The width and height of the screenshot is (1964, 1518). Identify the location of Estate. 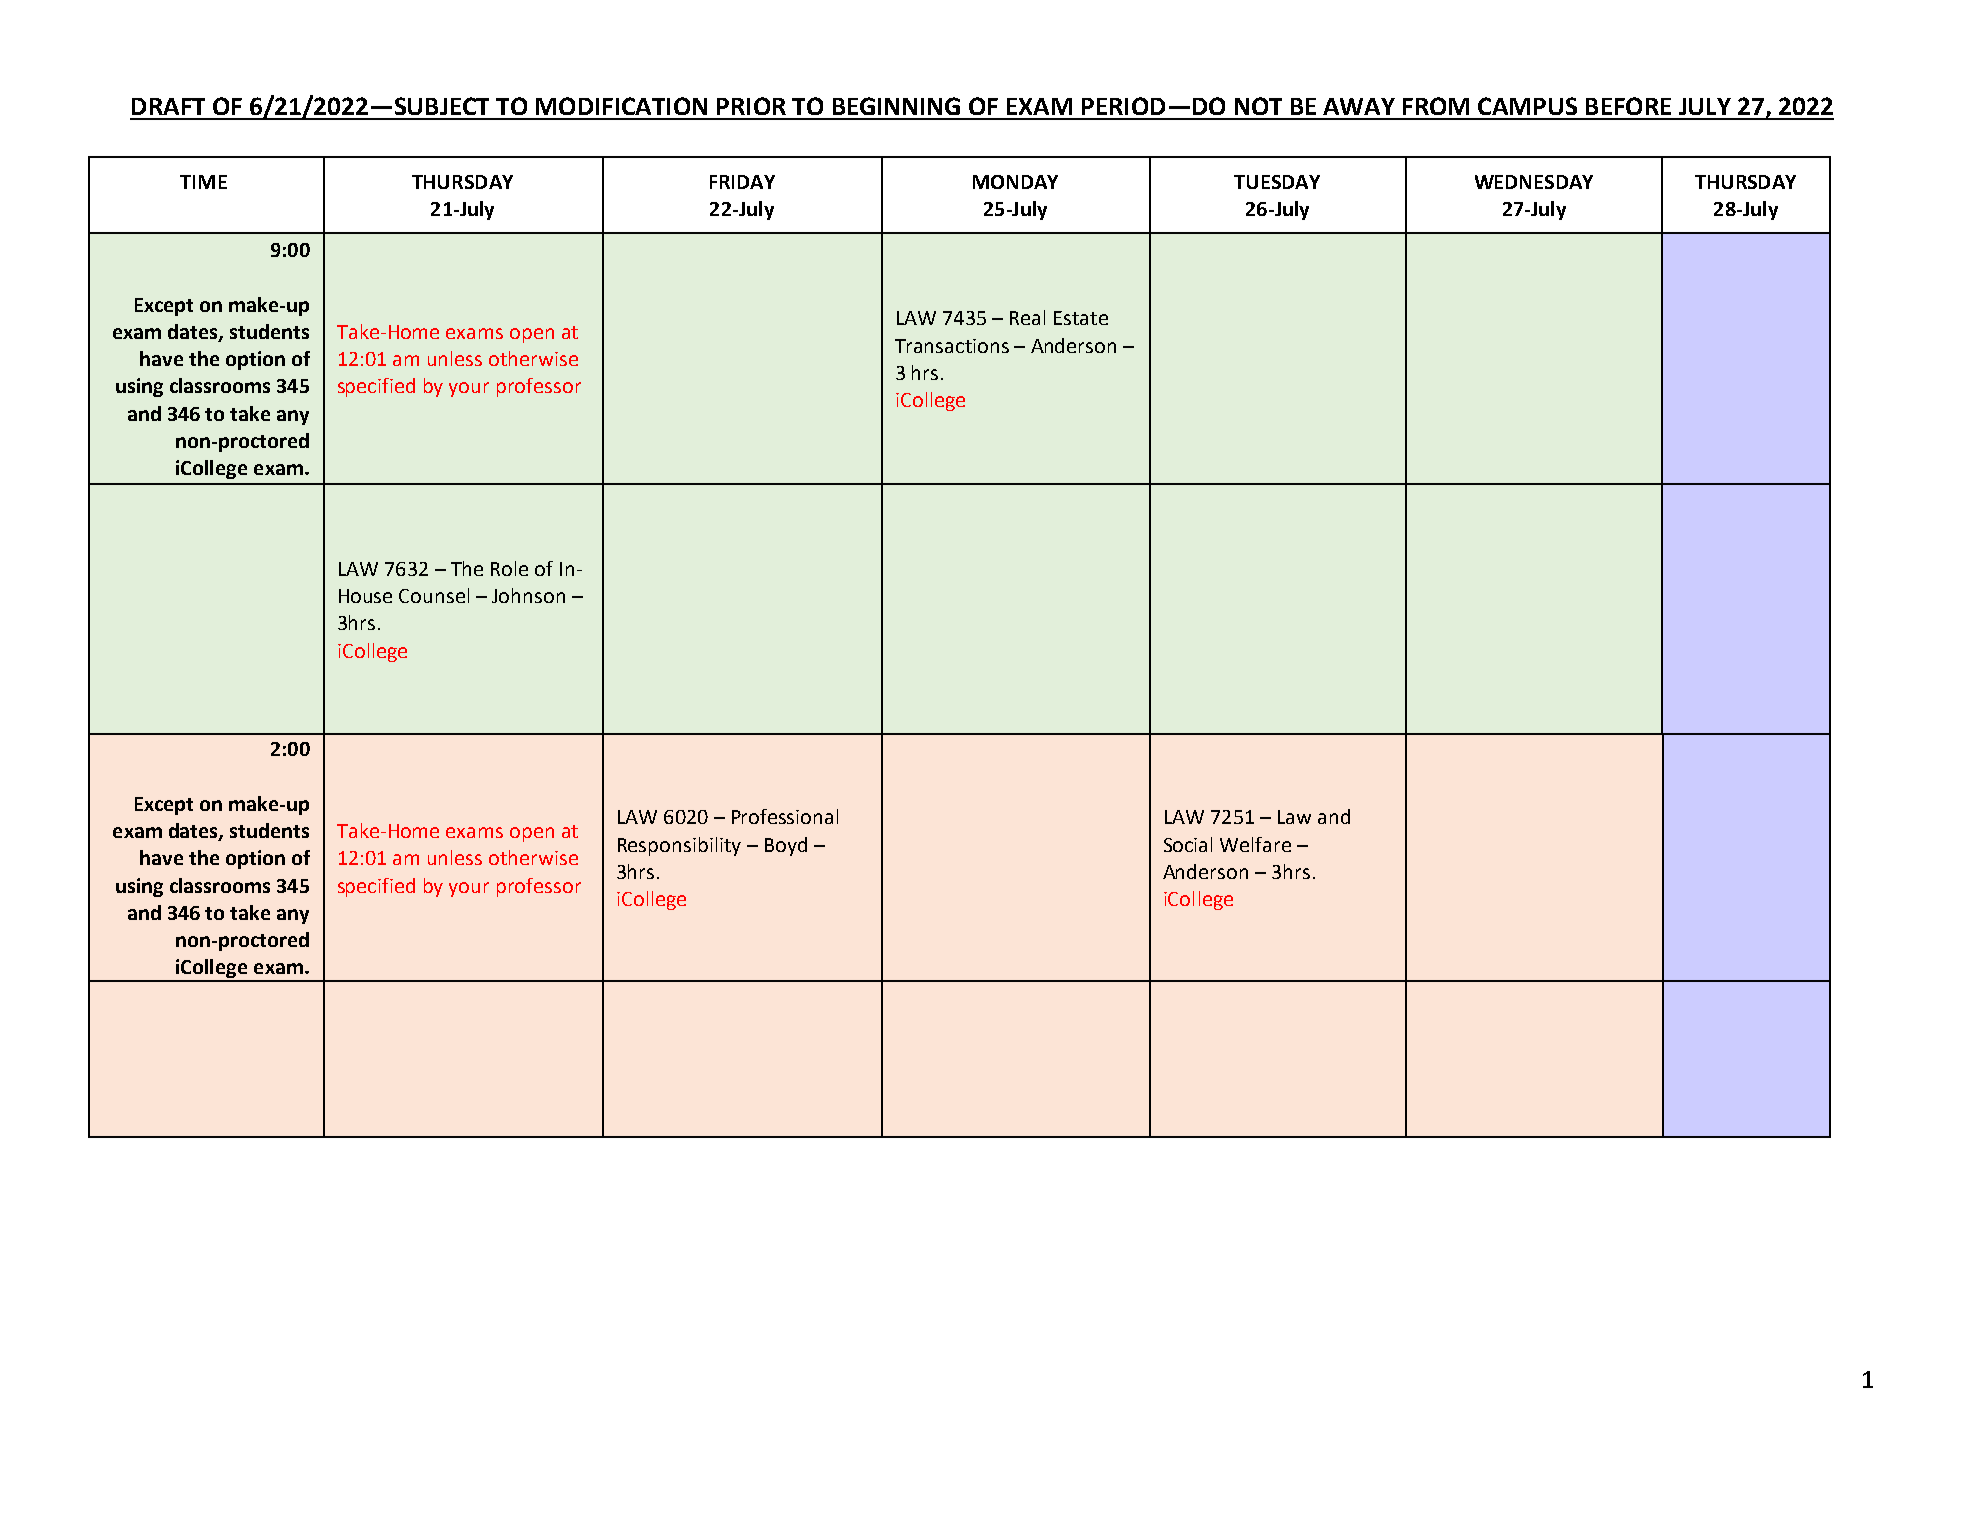
(1081, 318).
